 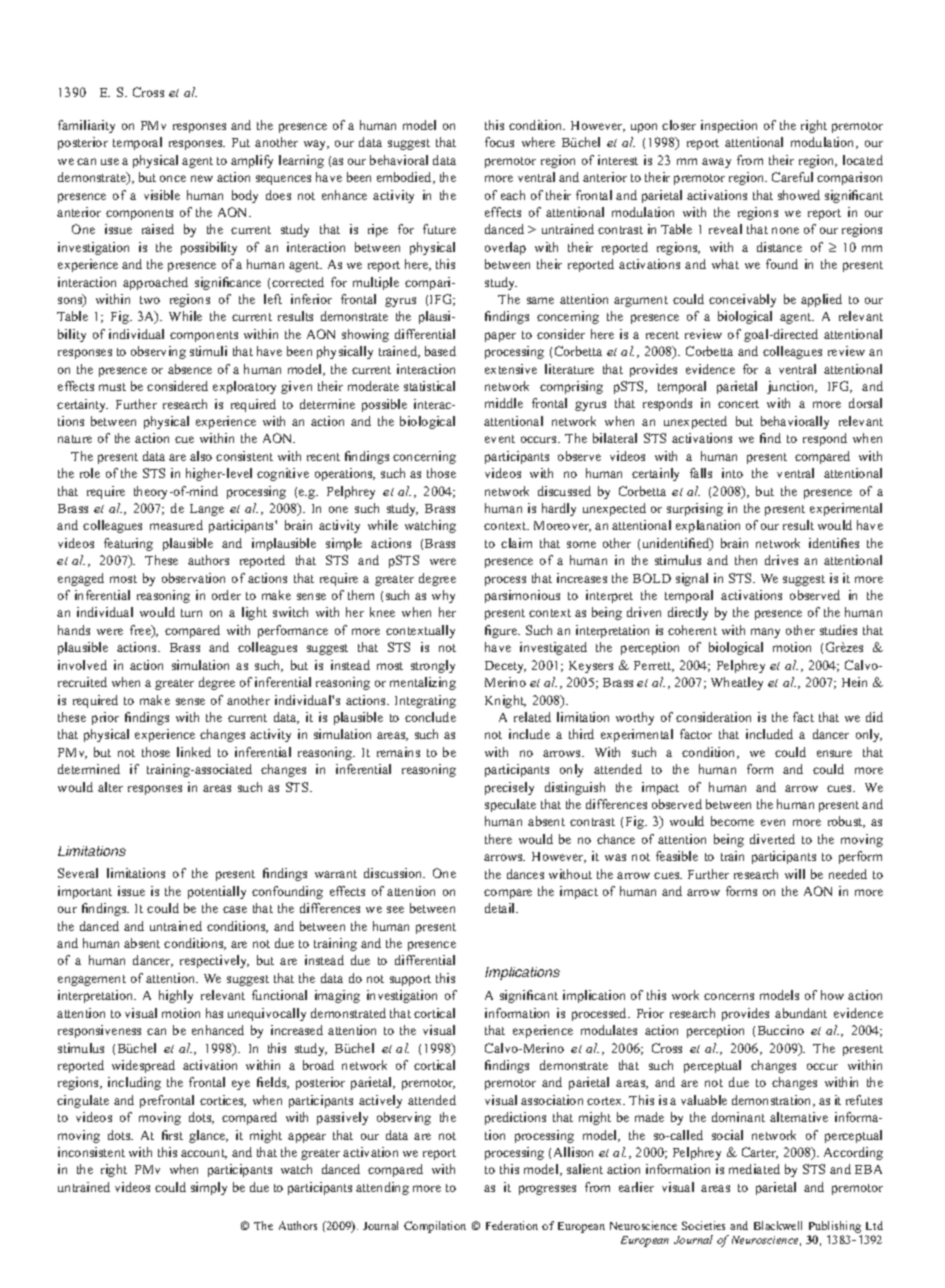 What do you see at coordinates (433, 666) in the image?
I see `strongly` at bounding box center [433, 666].
